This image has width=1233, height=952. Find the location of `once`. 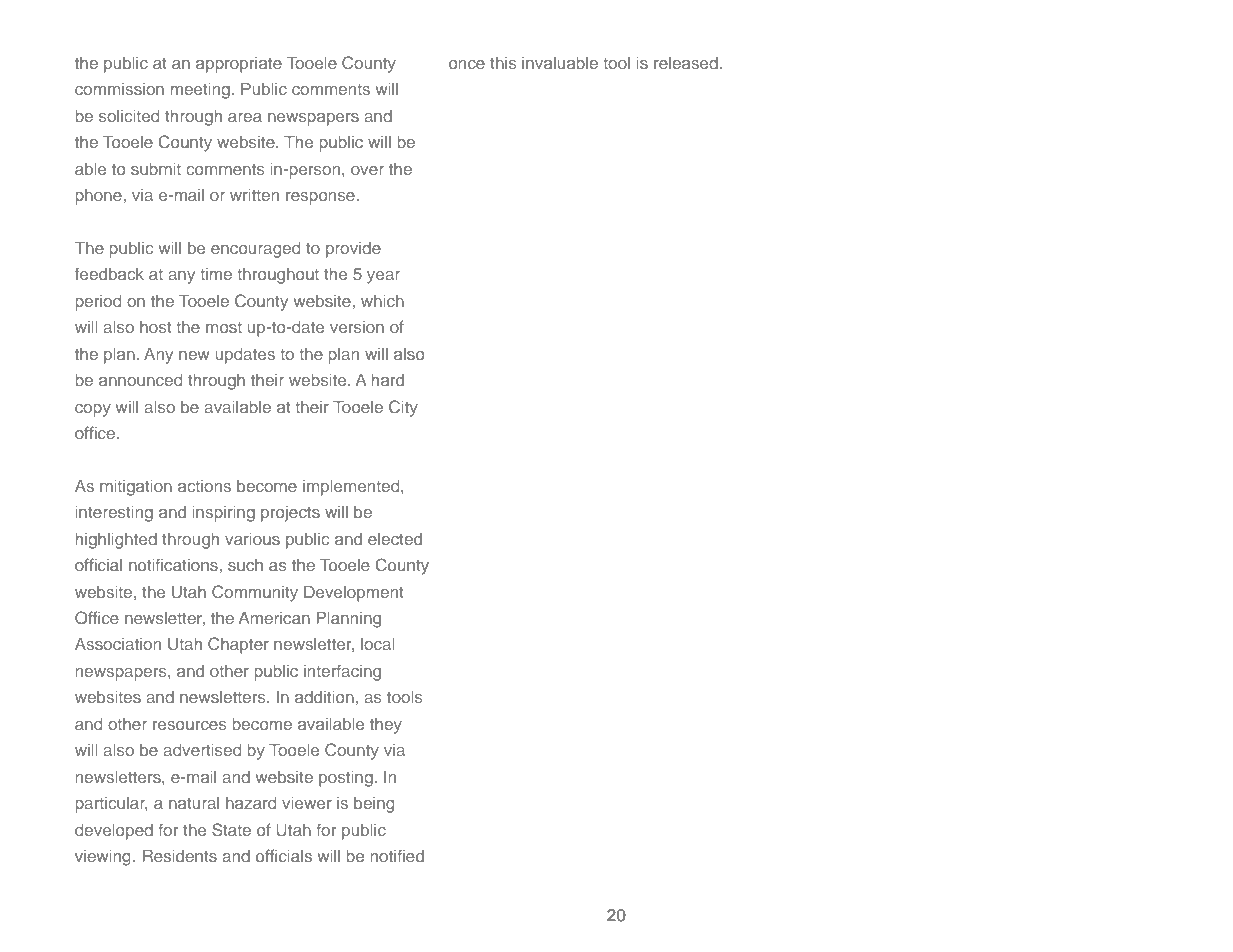

once is located at coordinates (467, 64).
